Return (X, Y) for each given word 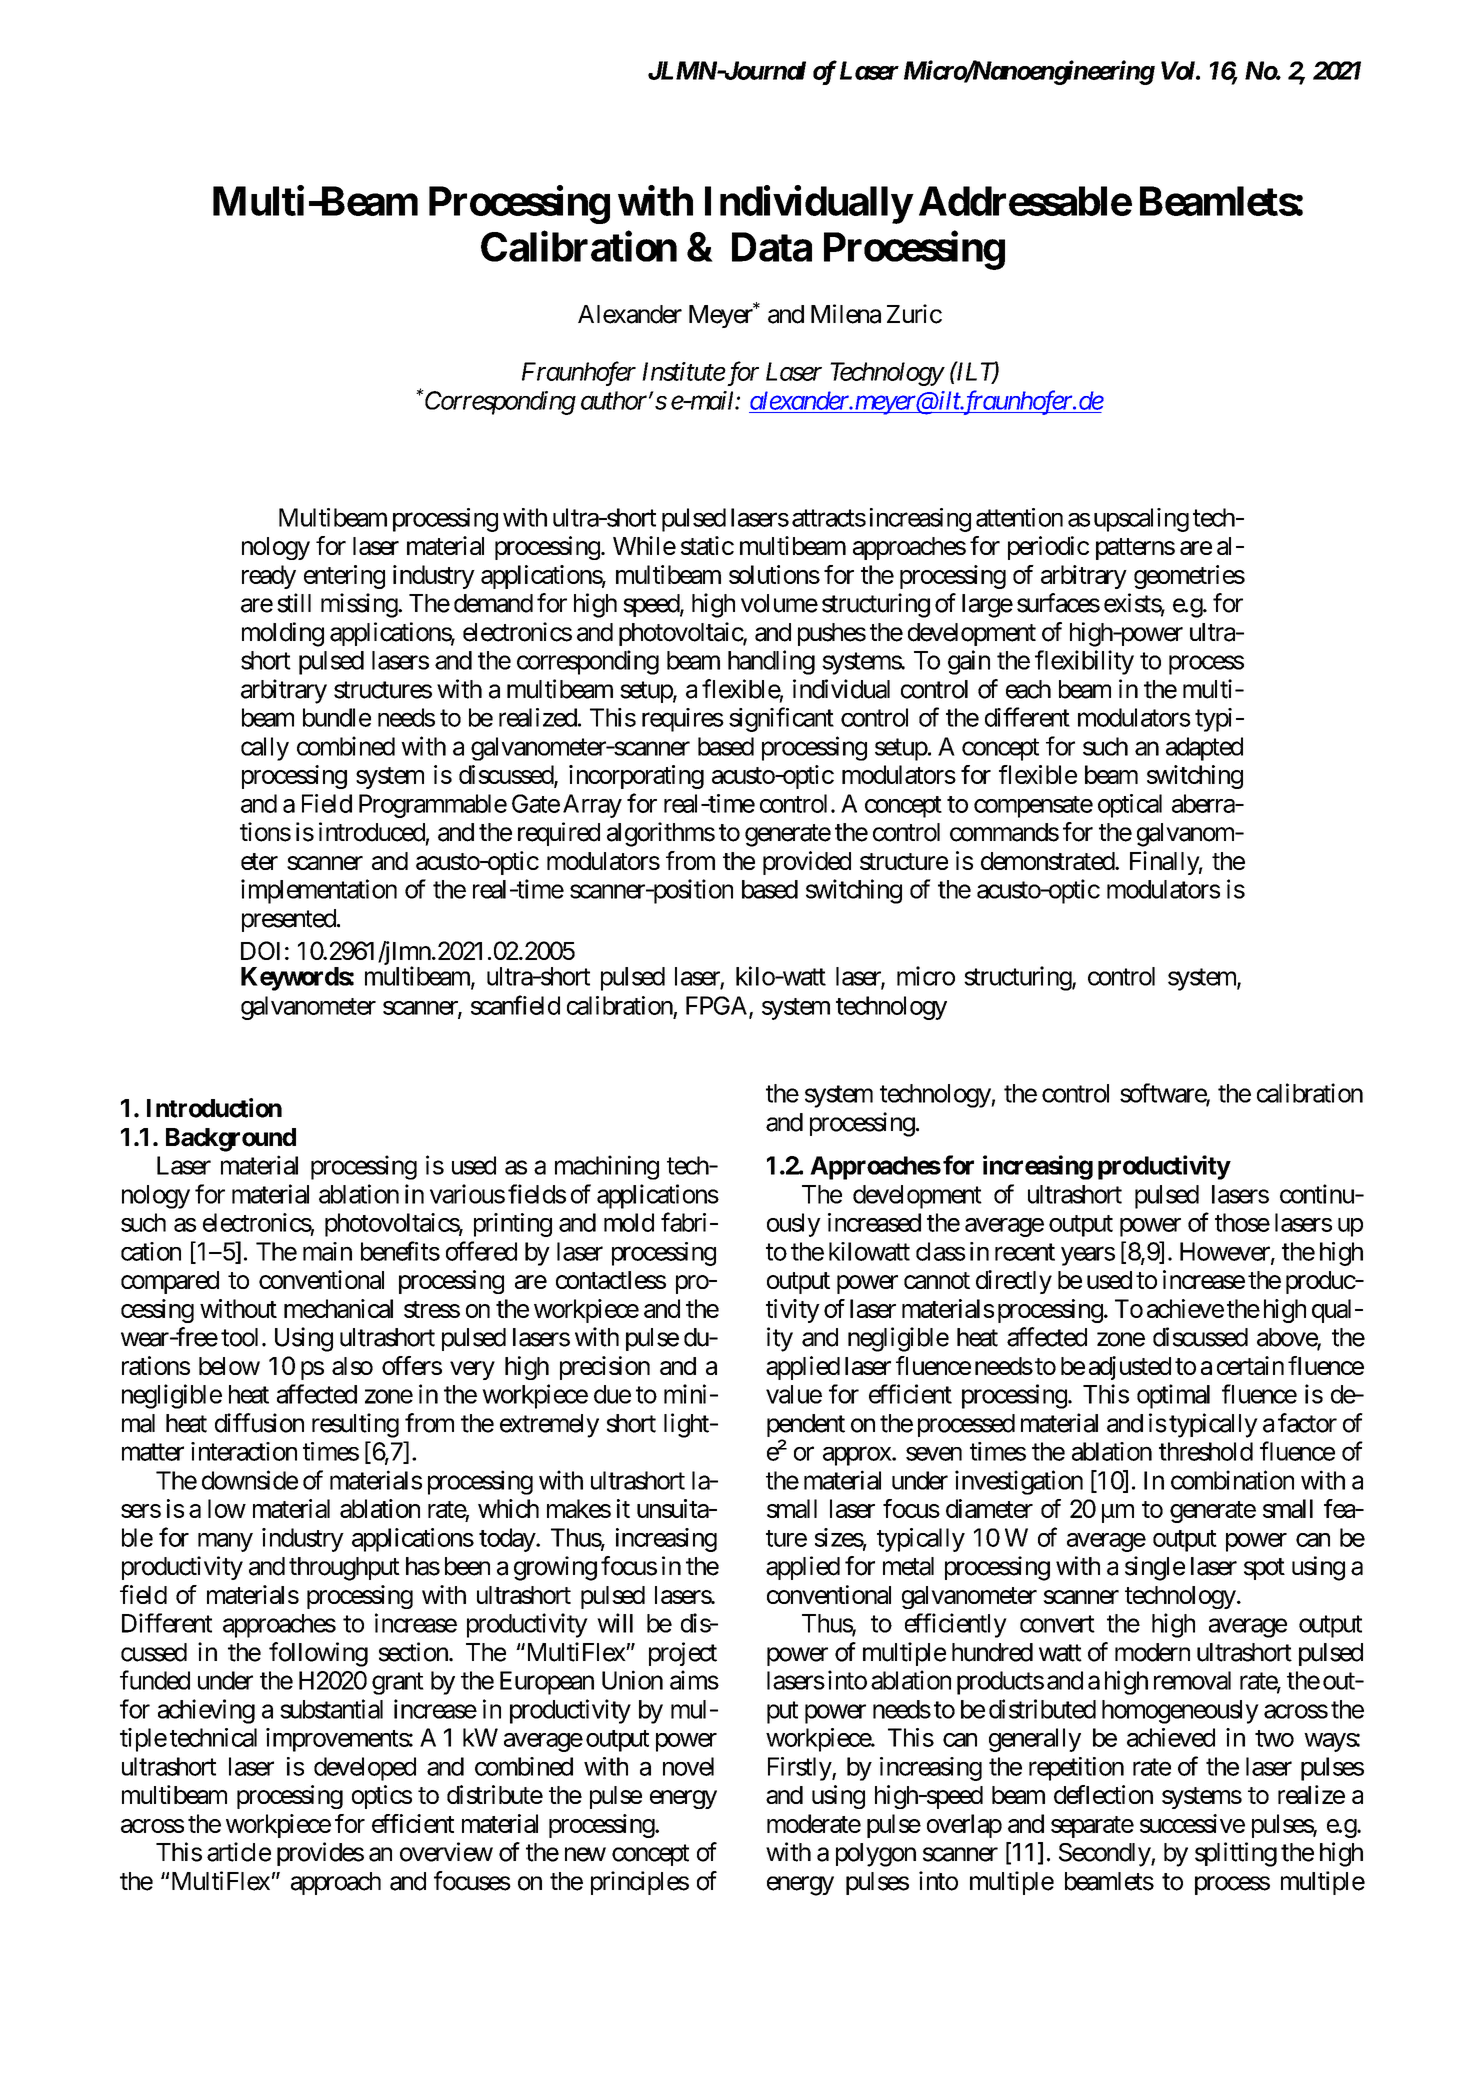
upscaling (1141, 520)
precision (605, 1368)
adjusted (1130, 1368)
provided (807, 863)
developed (365, 1769)
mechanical (338, 1308)
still (294, 603)
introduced (372, 832)
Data (772, 247)
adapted (1204, 749)
